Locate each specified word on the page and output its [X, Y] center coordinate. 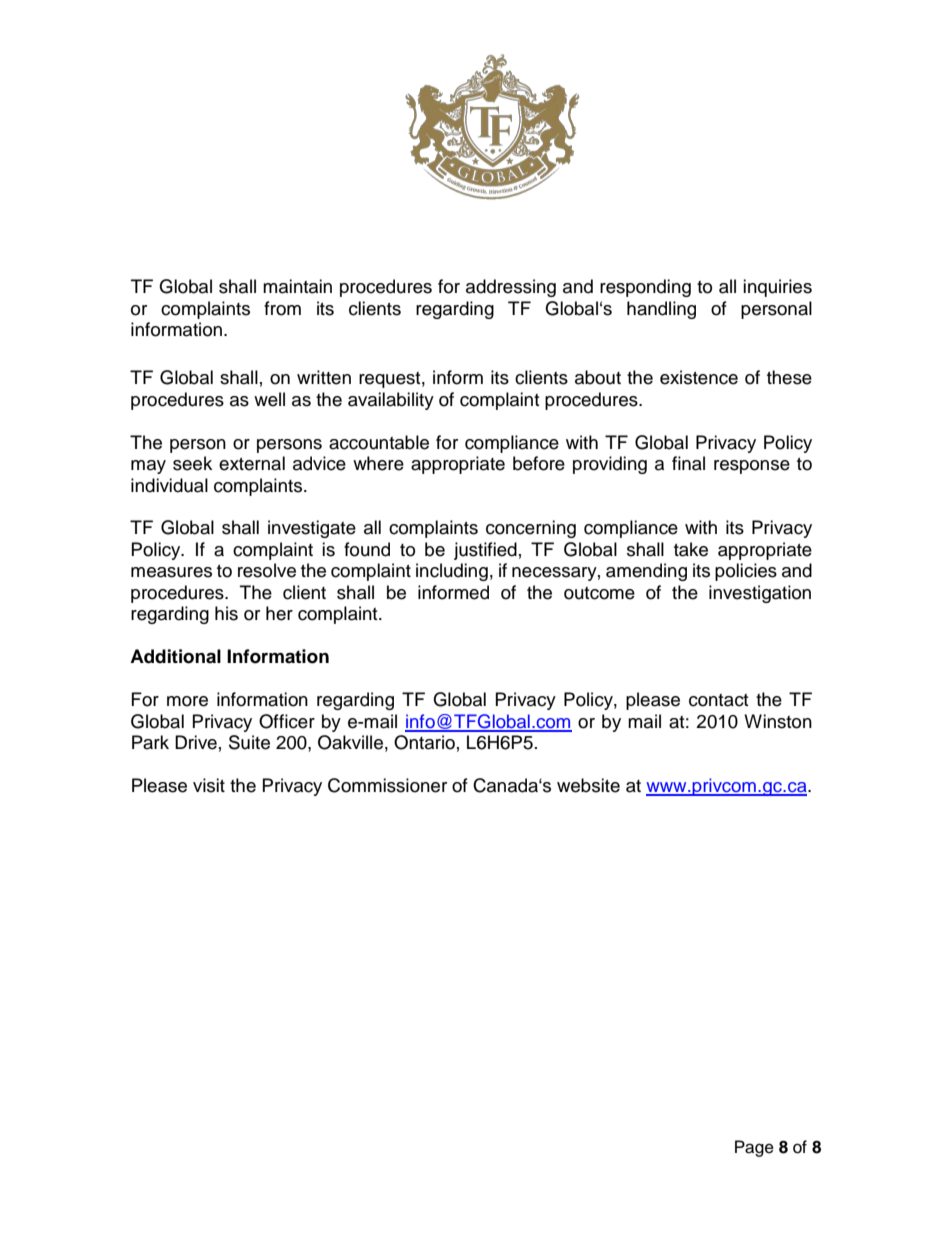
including [452, 572]
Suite [249, 742]
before [539, 463]
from [282, 308]
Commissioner [387, 785]
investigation [760, 594]
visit [209, 785]
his [226, 613]
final [688, 463]
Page [754, 1148]
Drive [196, 742]
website [588, 785]
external [252, 463]
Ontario [424, 742]
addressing [511, 288]
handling [661, 310]
